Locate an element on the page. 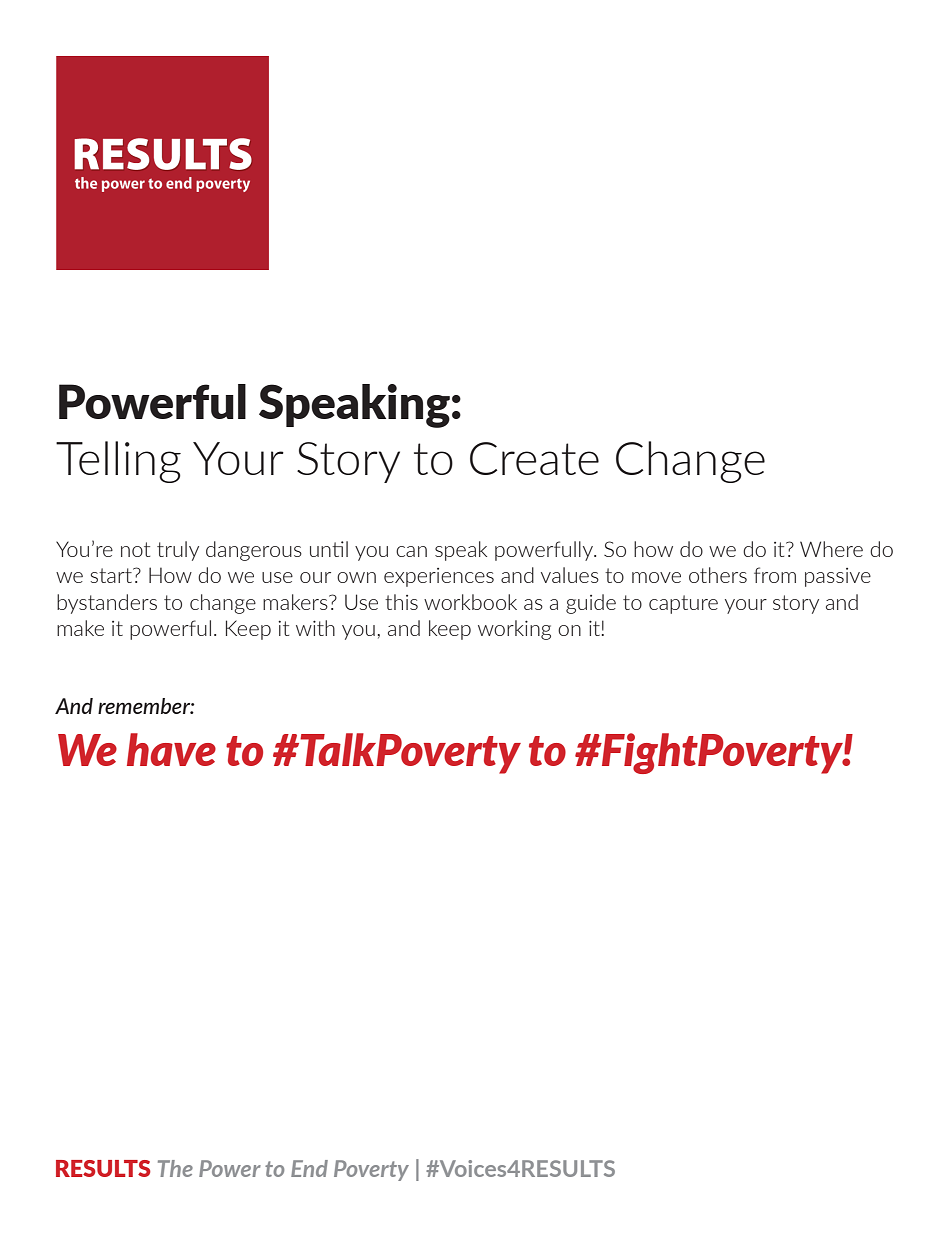 Image resolution: width=952 pixels, height=1233 pixels. capture is located at coordinates (683, 604).
